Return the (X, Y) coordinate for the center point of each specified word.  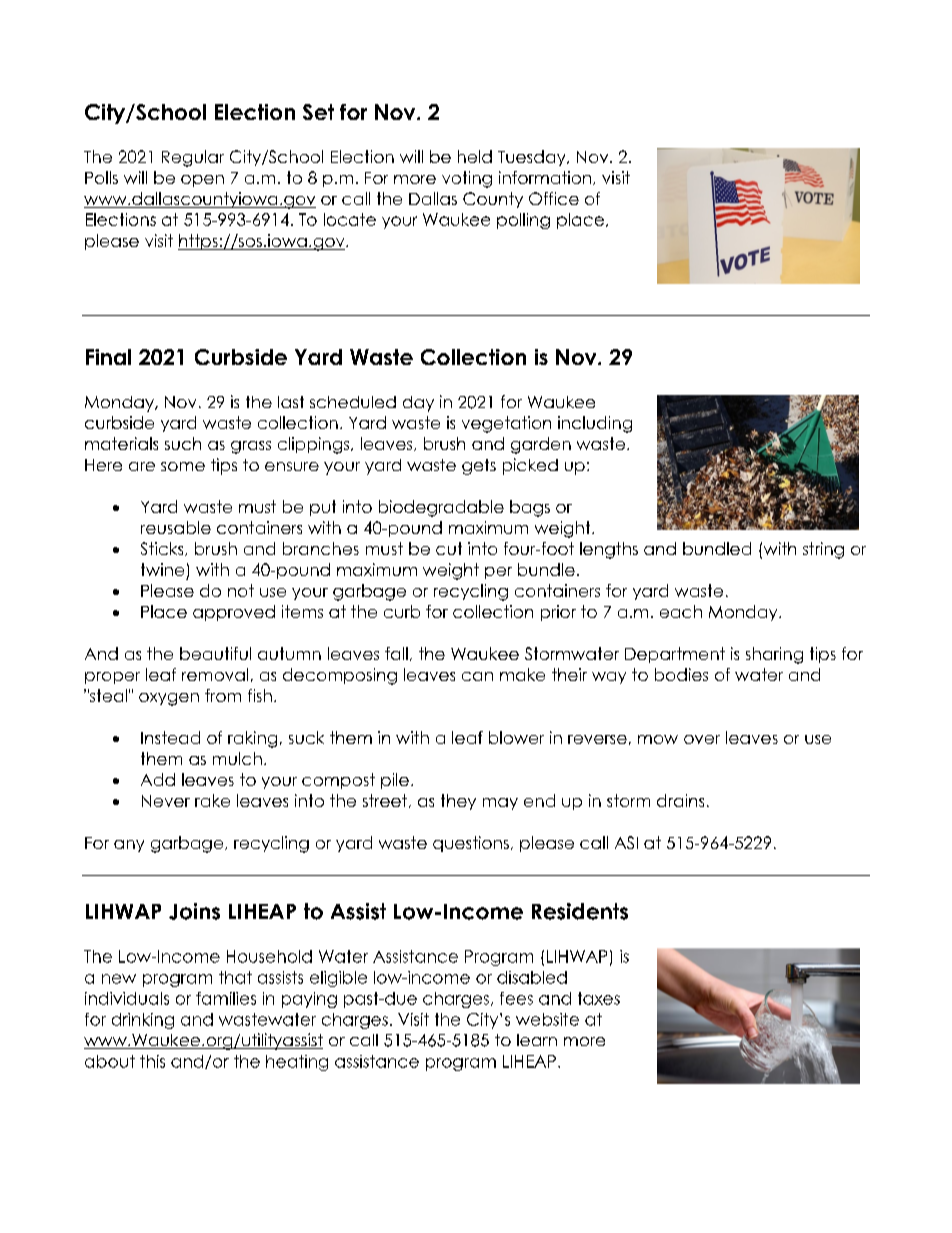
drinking (143, 1021)
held (475, 156)
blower (516, 737)
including (595, 424)
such (183, 443)
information (546, 178)
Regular (193, 158)
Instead (170, 737)
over (702, 739)
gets (479, 467)
